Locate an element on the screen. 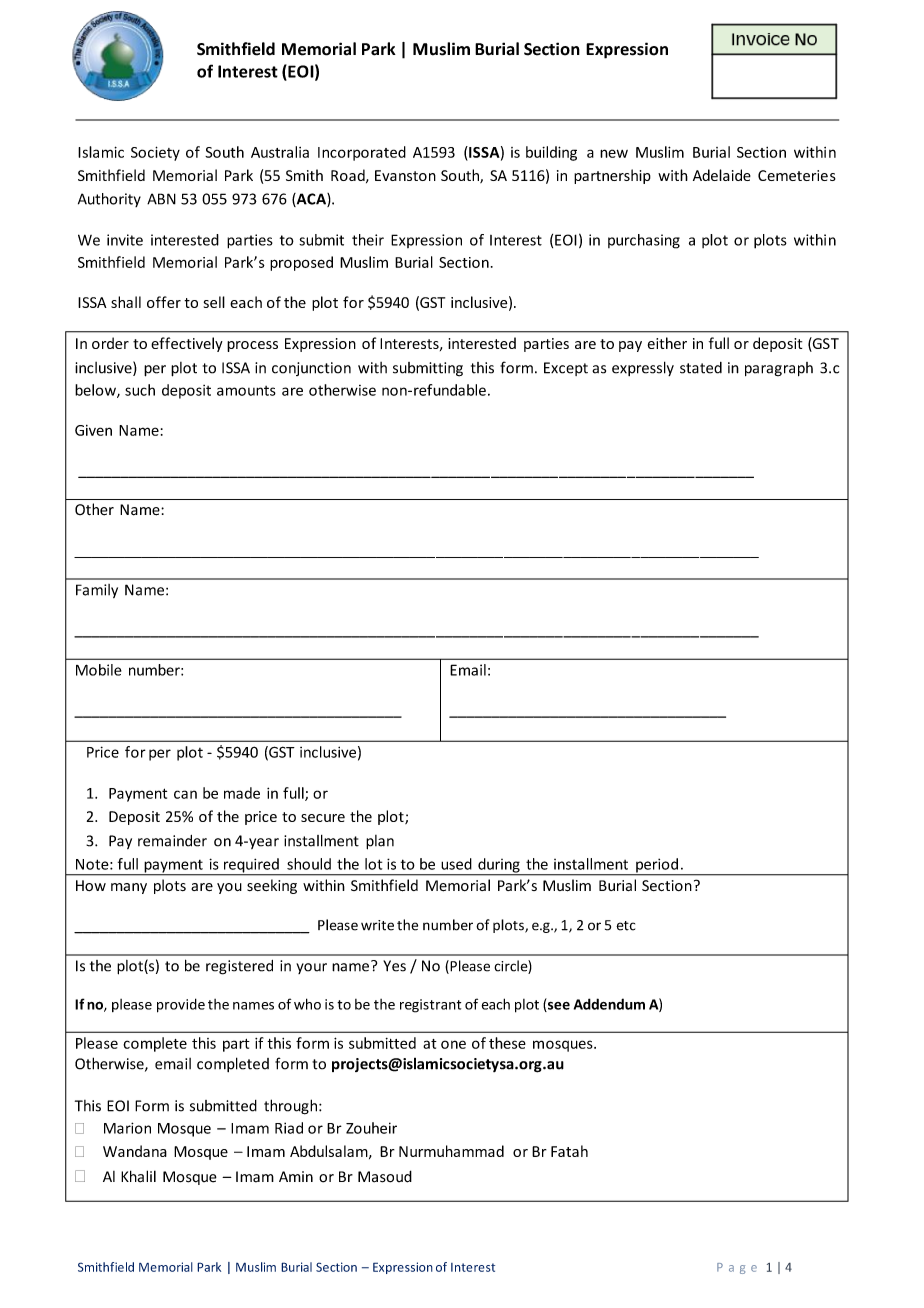  stated is located at coordinates (701, 368).
